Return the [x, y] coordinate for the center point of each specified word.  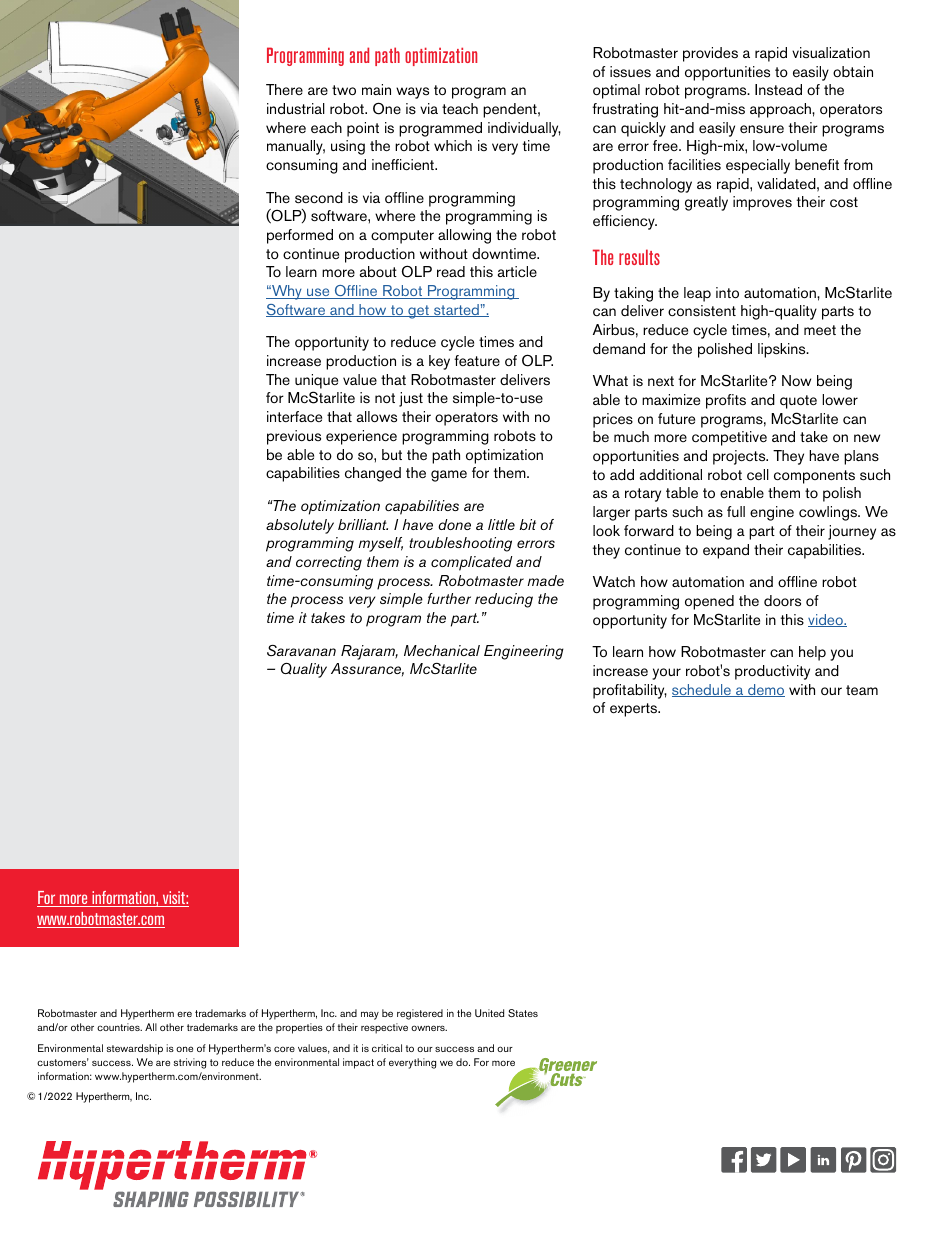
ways [412, 93]
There [284, 89]
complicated [472, 563]
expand [726, 551]
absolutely [300, 526]
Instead [778, 90]
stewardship [135, 1049]
